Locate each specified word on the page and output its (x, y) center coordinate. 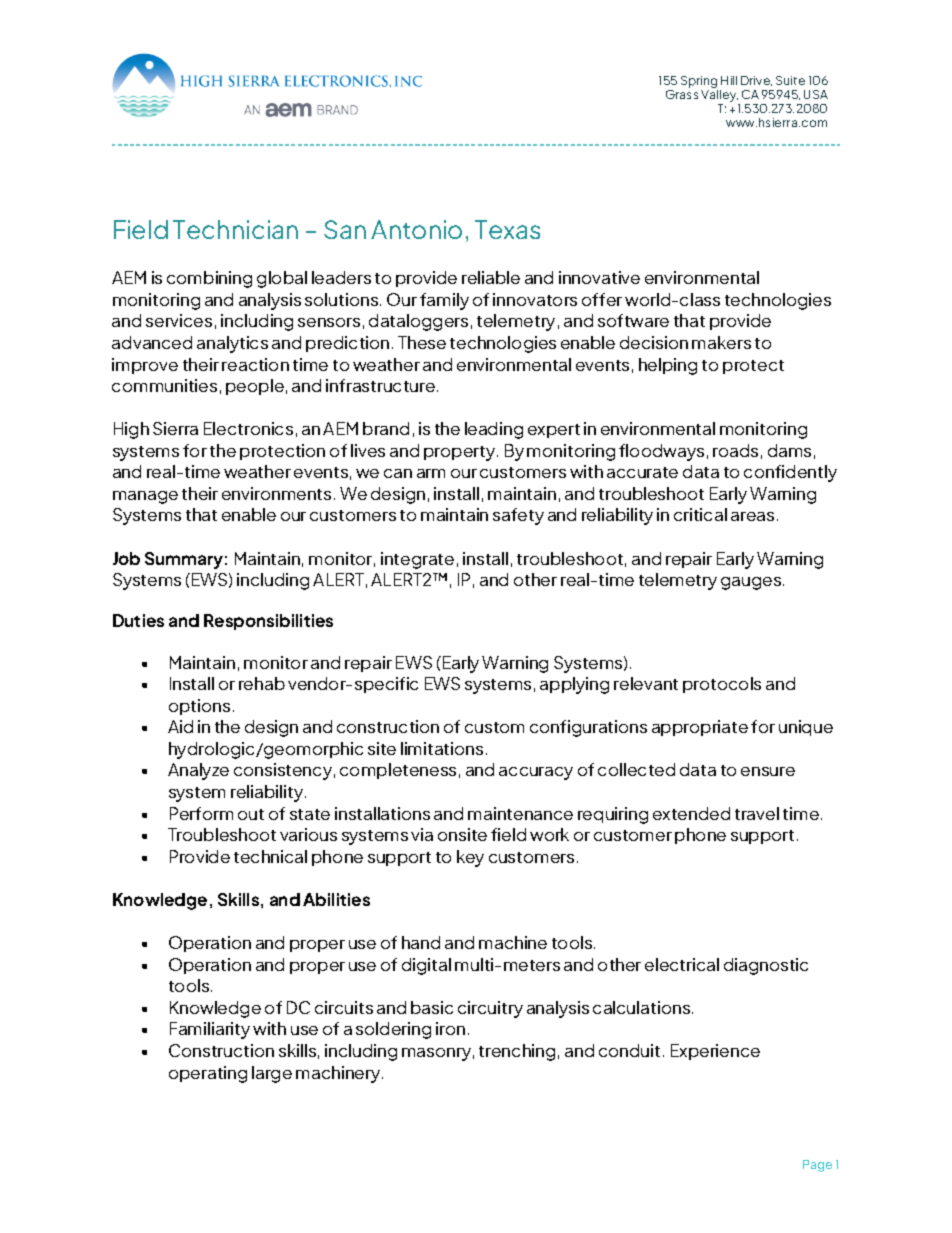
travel (757, 813)
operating (208, 1074)
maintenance (520, 813)
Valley (719, 94)
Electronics (248, 428)
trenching (517, 1052)
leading (494, 430)
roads (735, 450)
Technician (235, 229)
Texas (507, 229)
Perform (201, 813)
